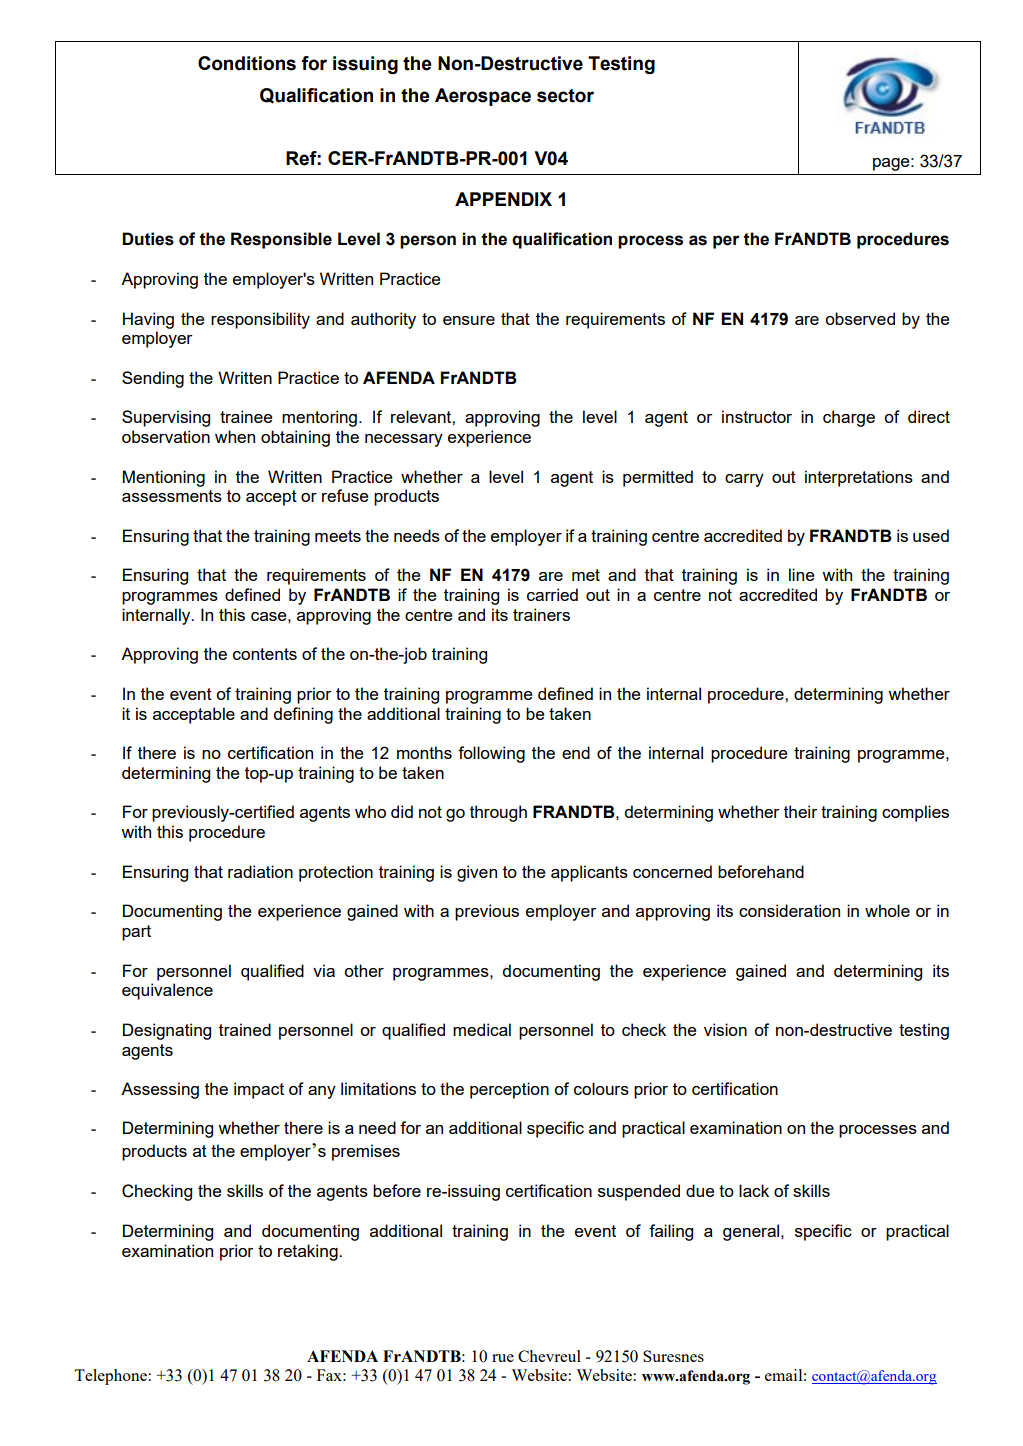  What do you see at coordinates (111, 1377) in the screenshot?
I see `Telephone` at bounding box center [111, 1377].
